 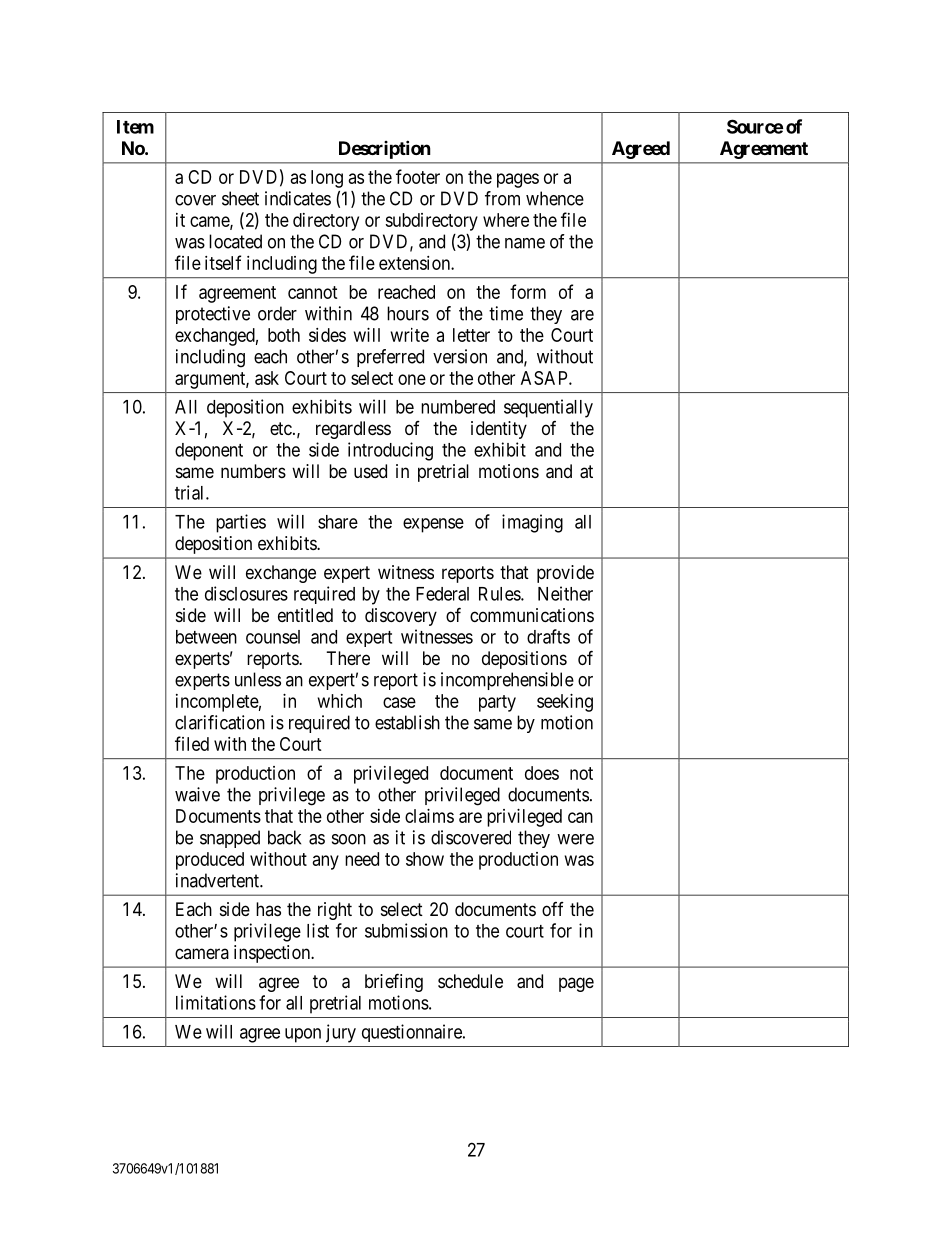 What do you see at coordinates (220, 722) in the screenshot?
I see `clarification` at bounding box center [220, 722].
